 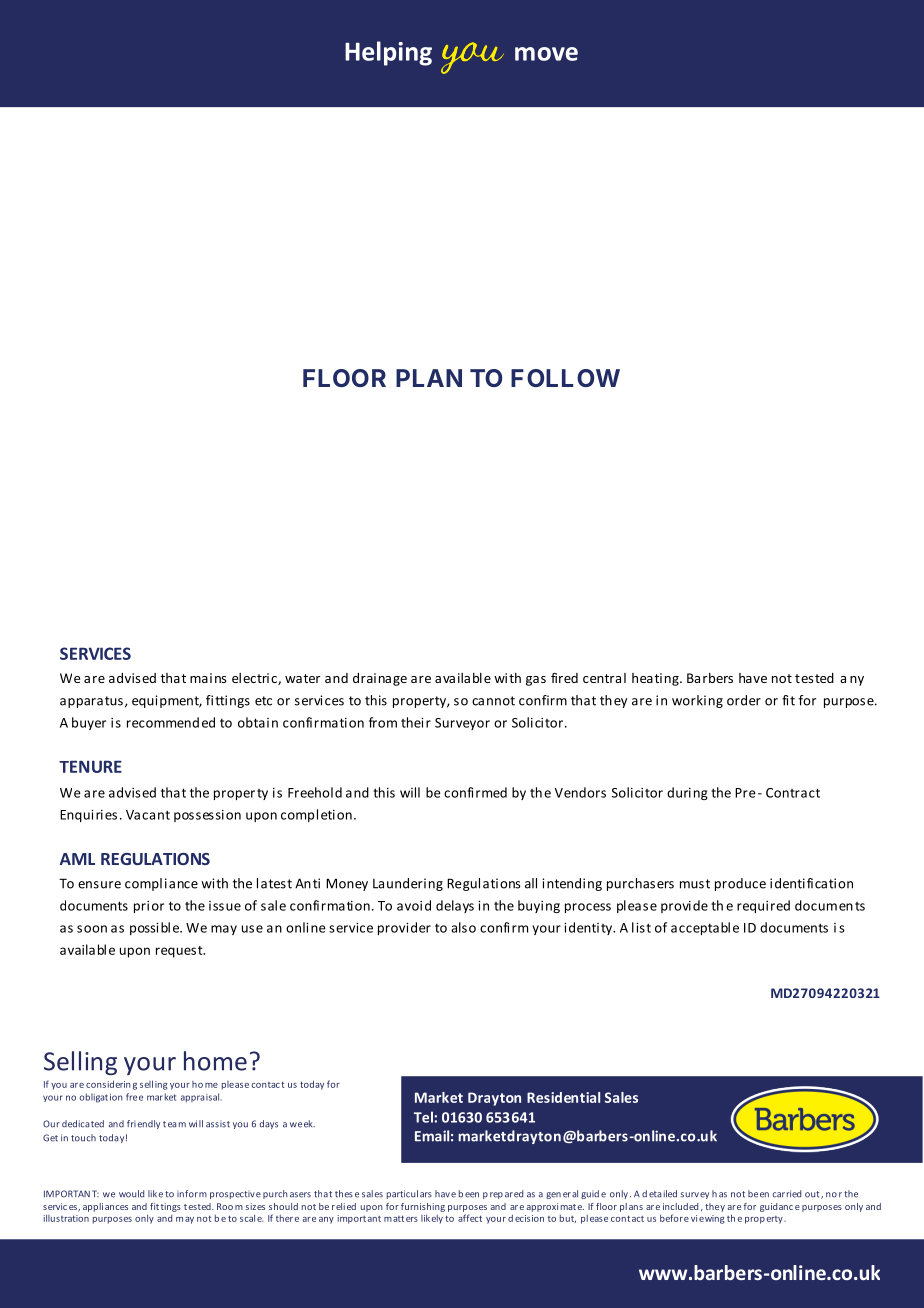 I want to click on mains, so click(x=208, y=678).
